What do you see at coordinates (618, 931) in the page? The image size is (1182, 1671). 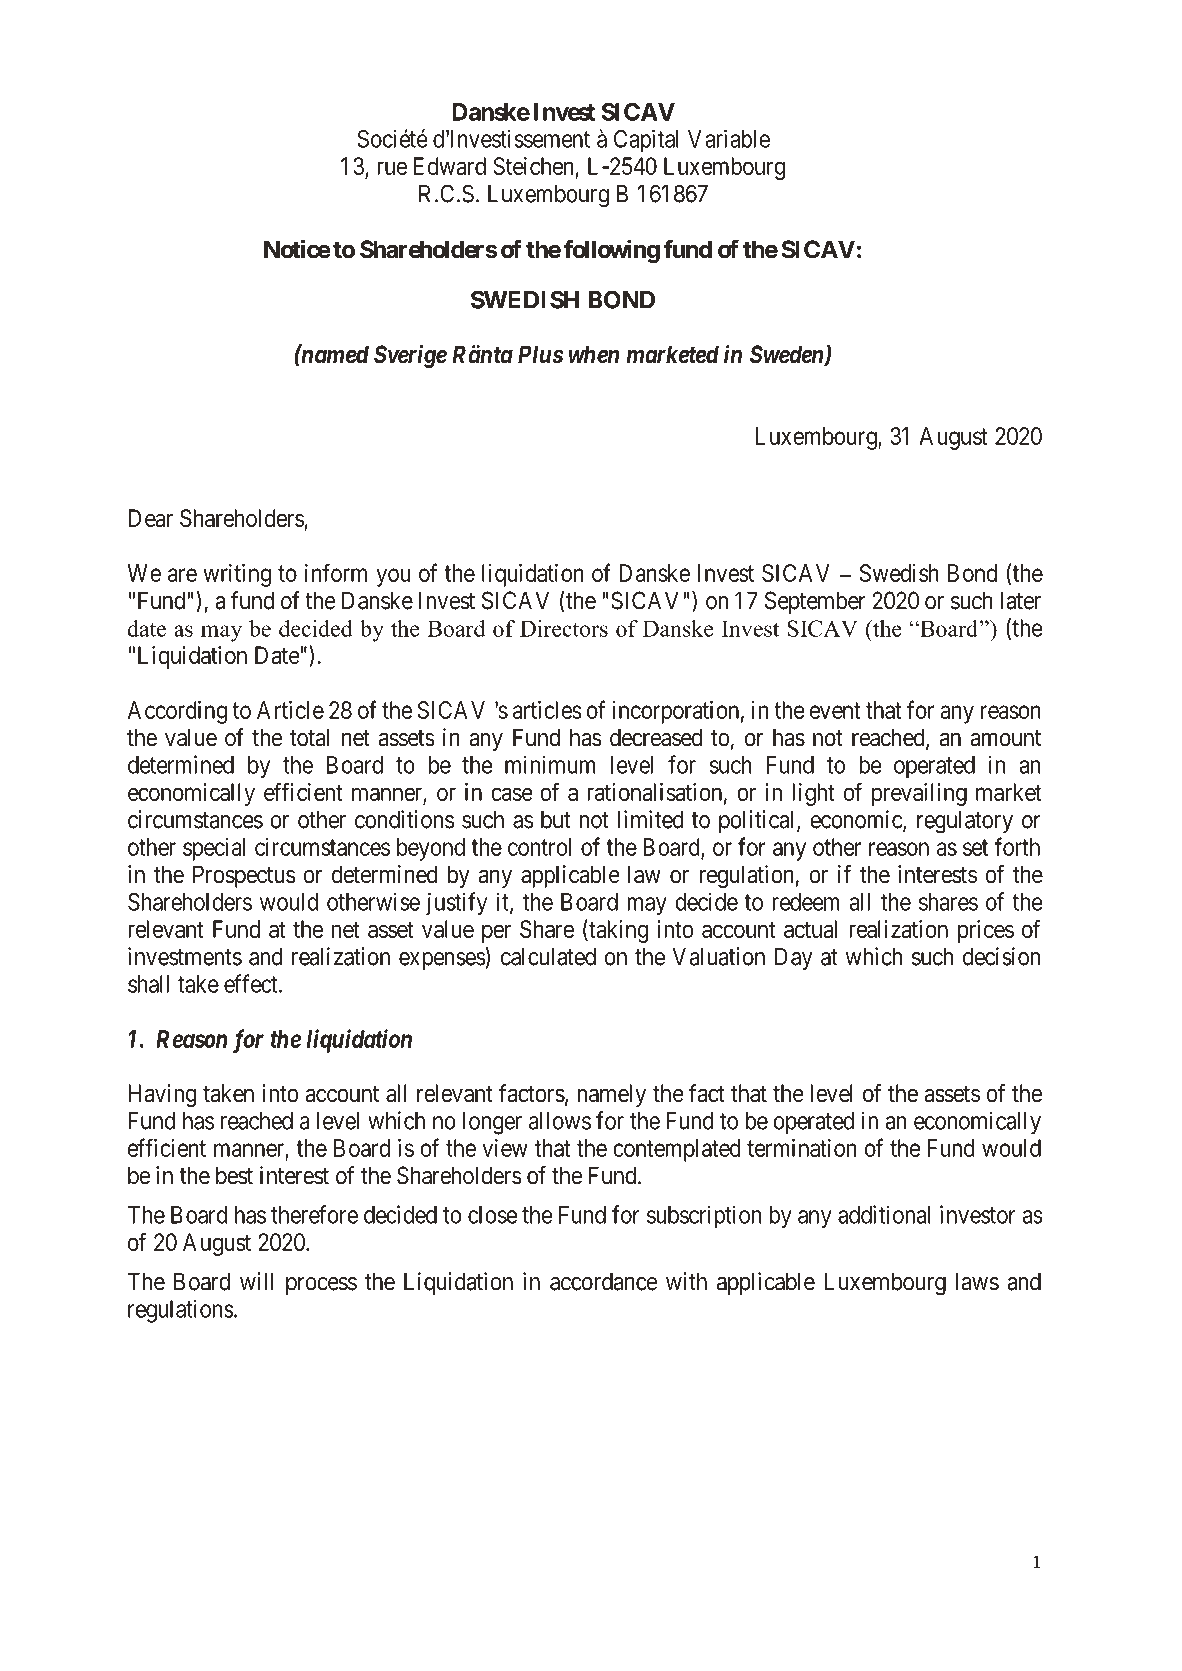 I see `taking` at bounding box center [618, 931].
